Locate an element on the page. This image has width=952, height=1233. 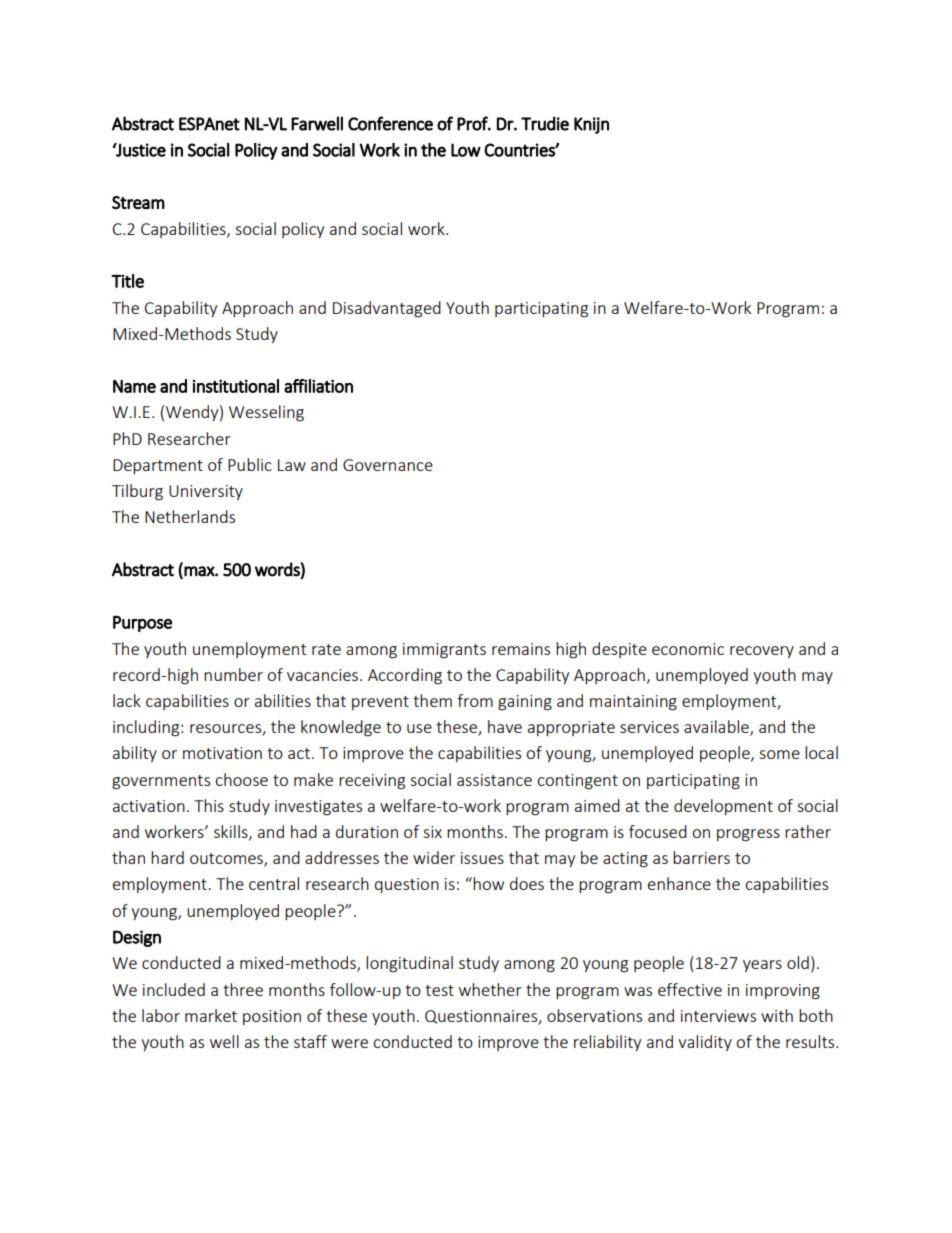
recovery is located at coordinates (762, 652).
